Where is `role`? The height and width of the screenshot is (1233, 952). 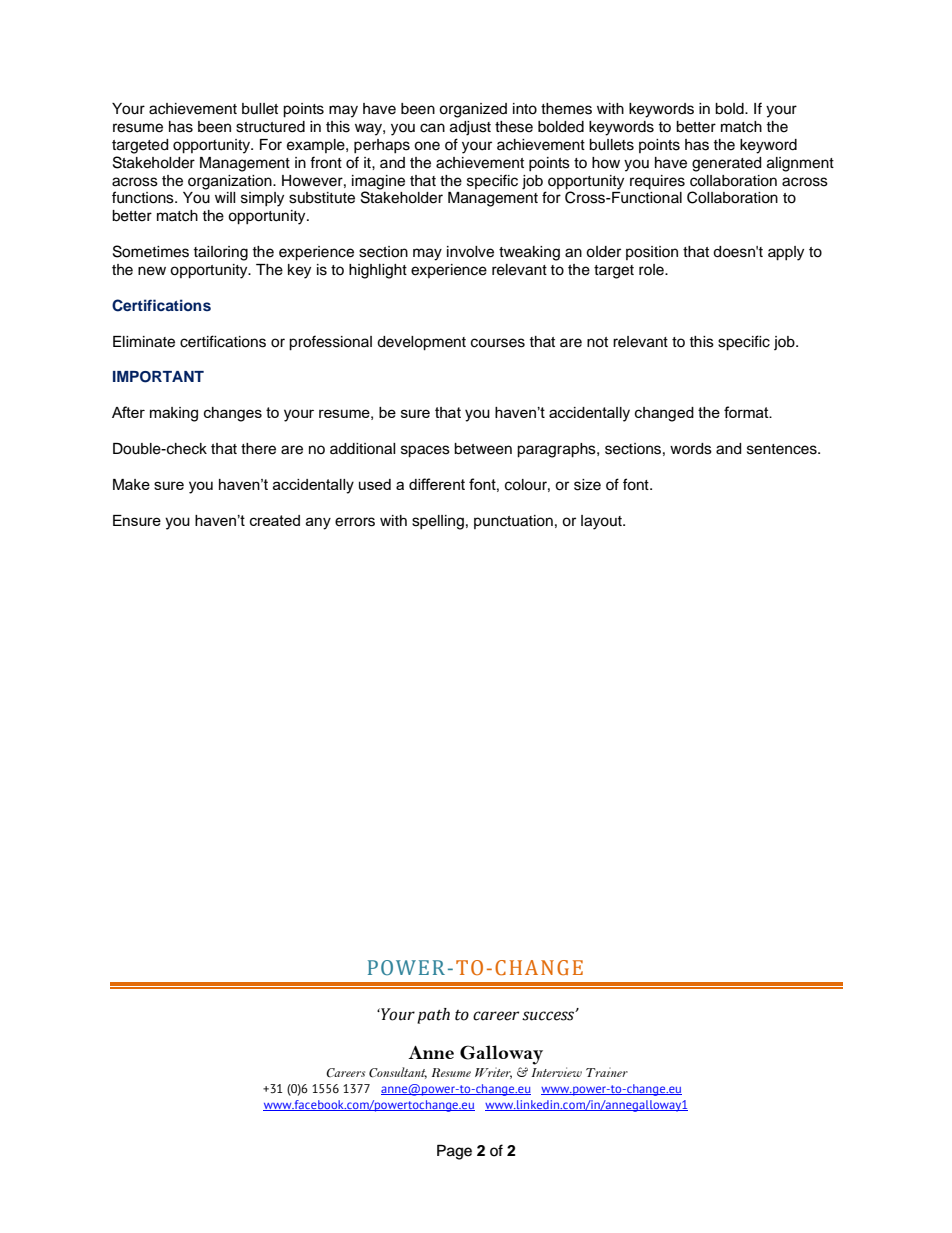 role is located at coordinates (652, 270).
